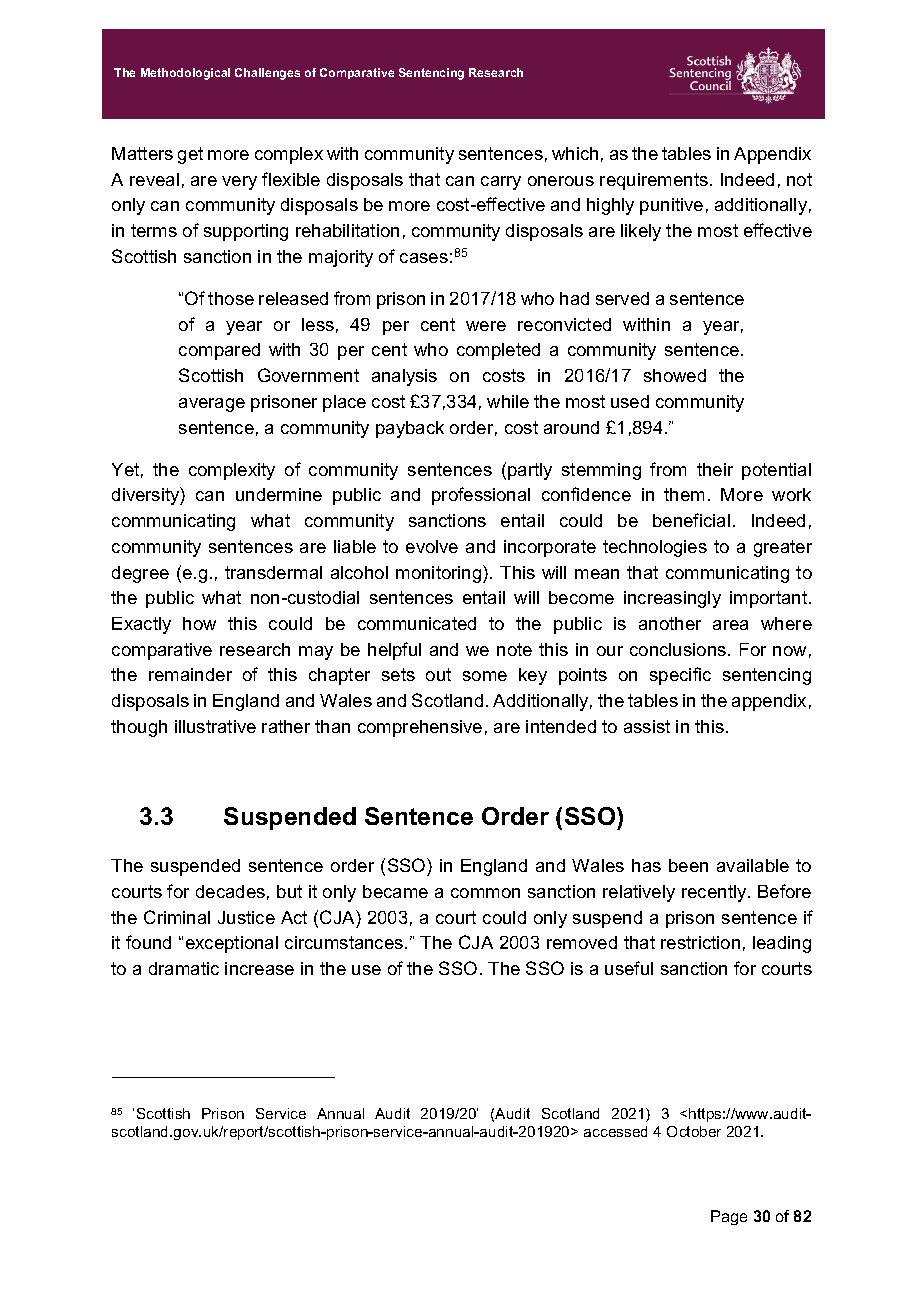  Describe the element at coordinates (654, 181) in the document. I see `requirements` at that location.
